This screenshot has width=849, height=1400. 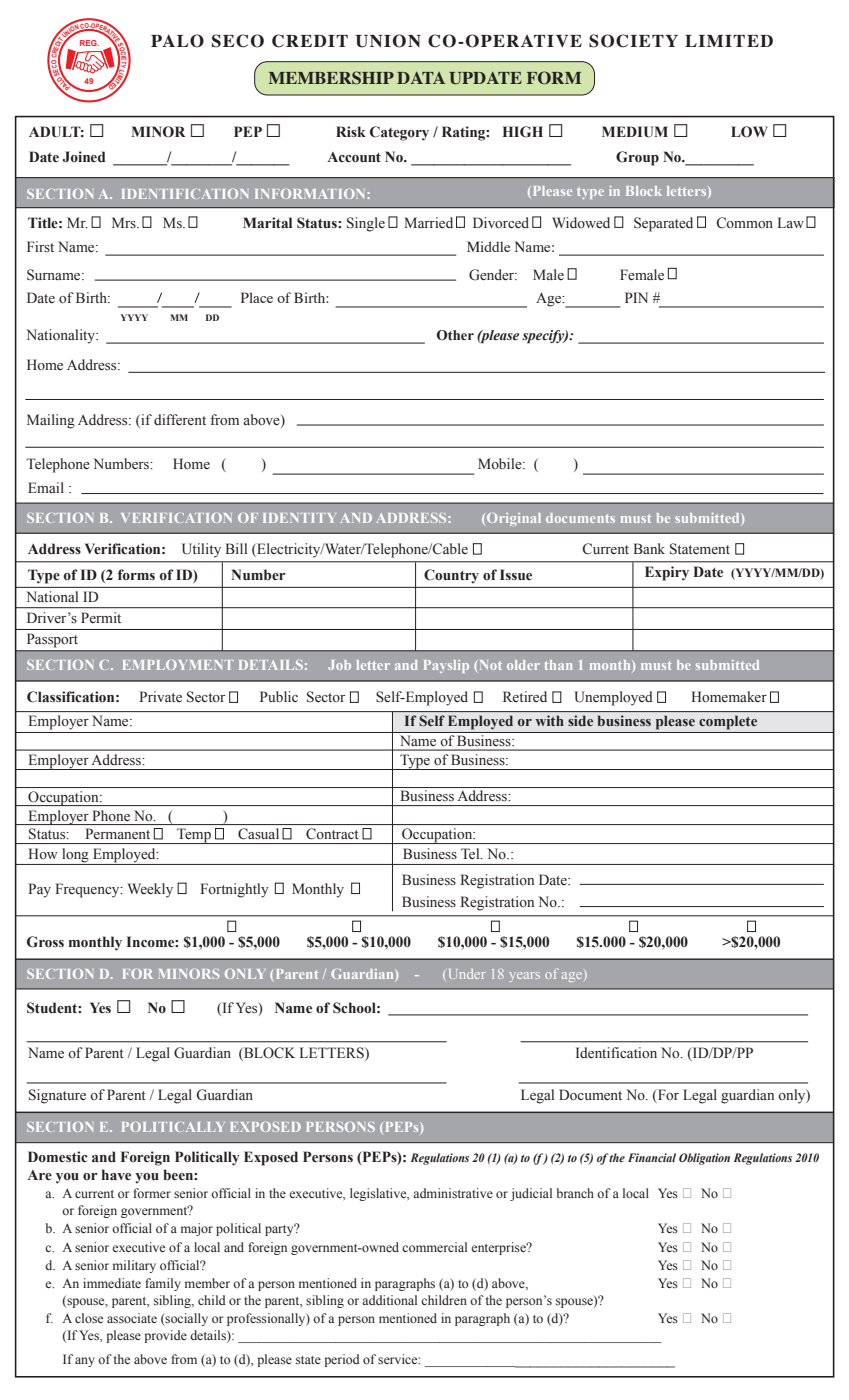 I want to click on branch, so click(x=575, y=1193).
